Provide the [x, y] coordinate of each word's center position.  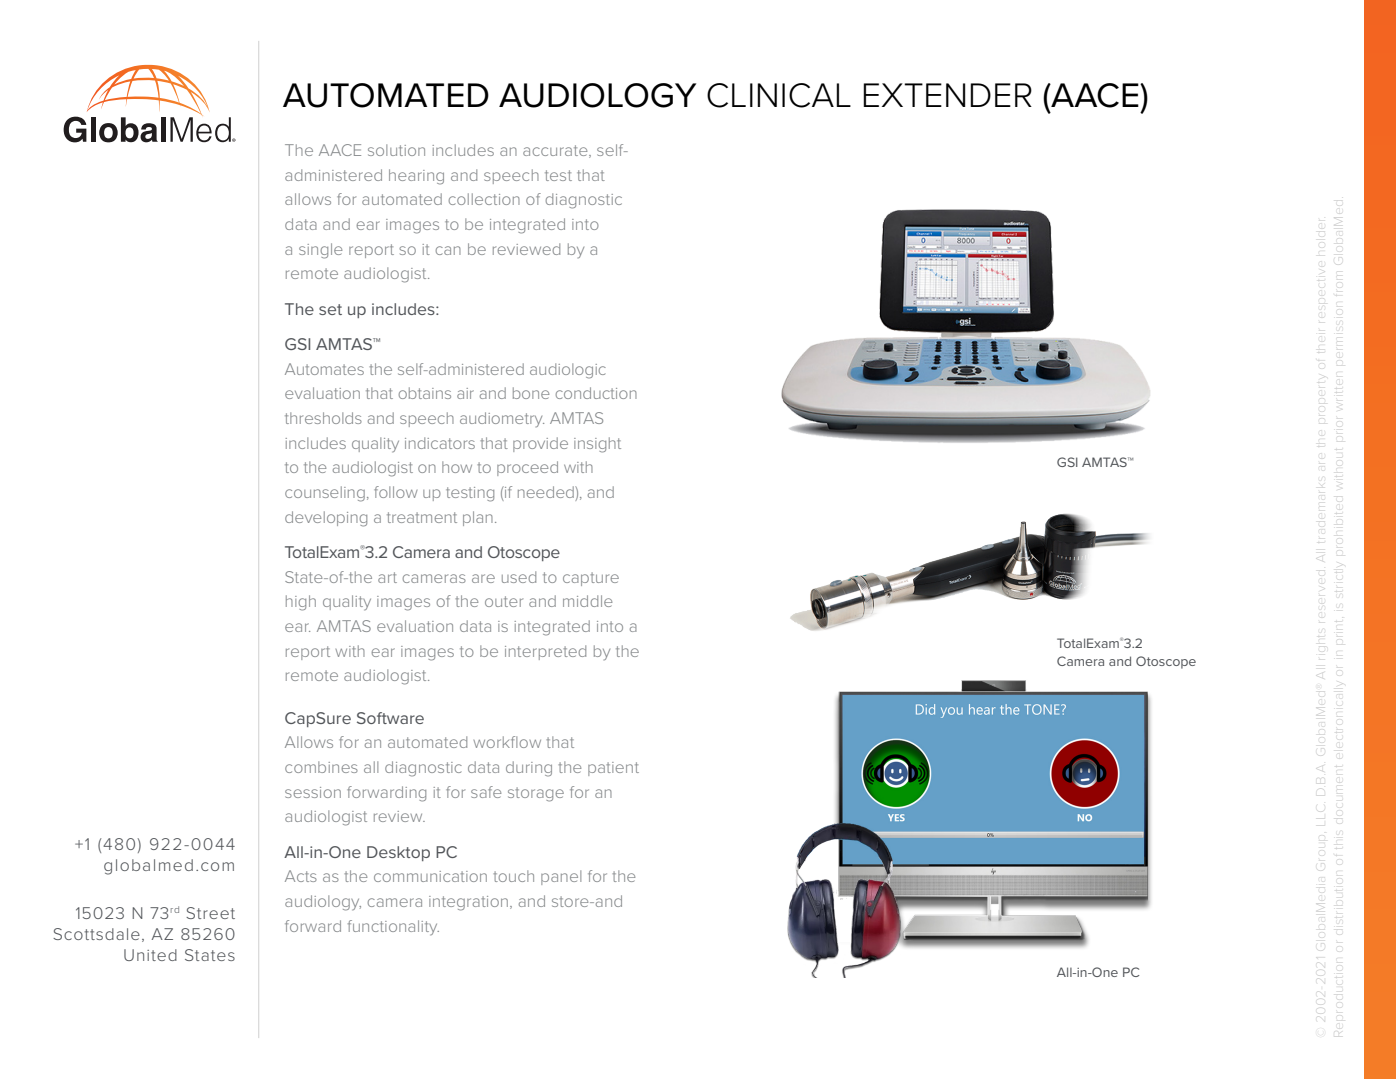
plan [478, 518]
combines [321, 767]
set [330, 309]
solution [396, 150]
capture [591, 579]
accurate [556, 151]
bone [531, 393]
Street [210, 913]
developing [326, 519]
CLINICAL [779, 95]
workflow [507, 742]
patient [613, 769]
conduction [596, 393]
